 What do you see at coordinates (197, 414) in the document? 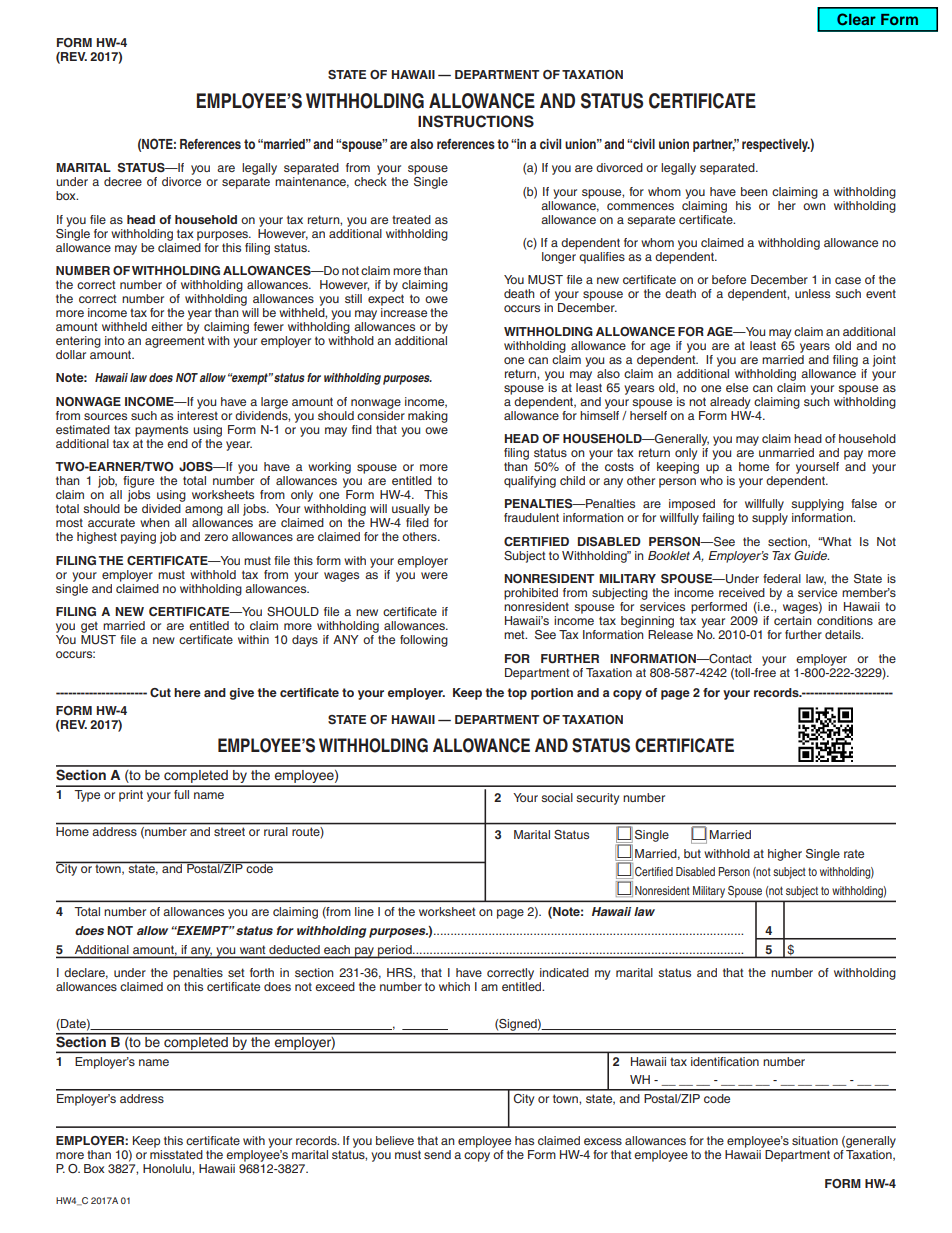
I see `interest` at bounding box center [197, 414].
